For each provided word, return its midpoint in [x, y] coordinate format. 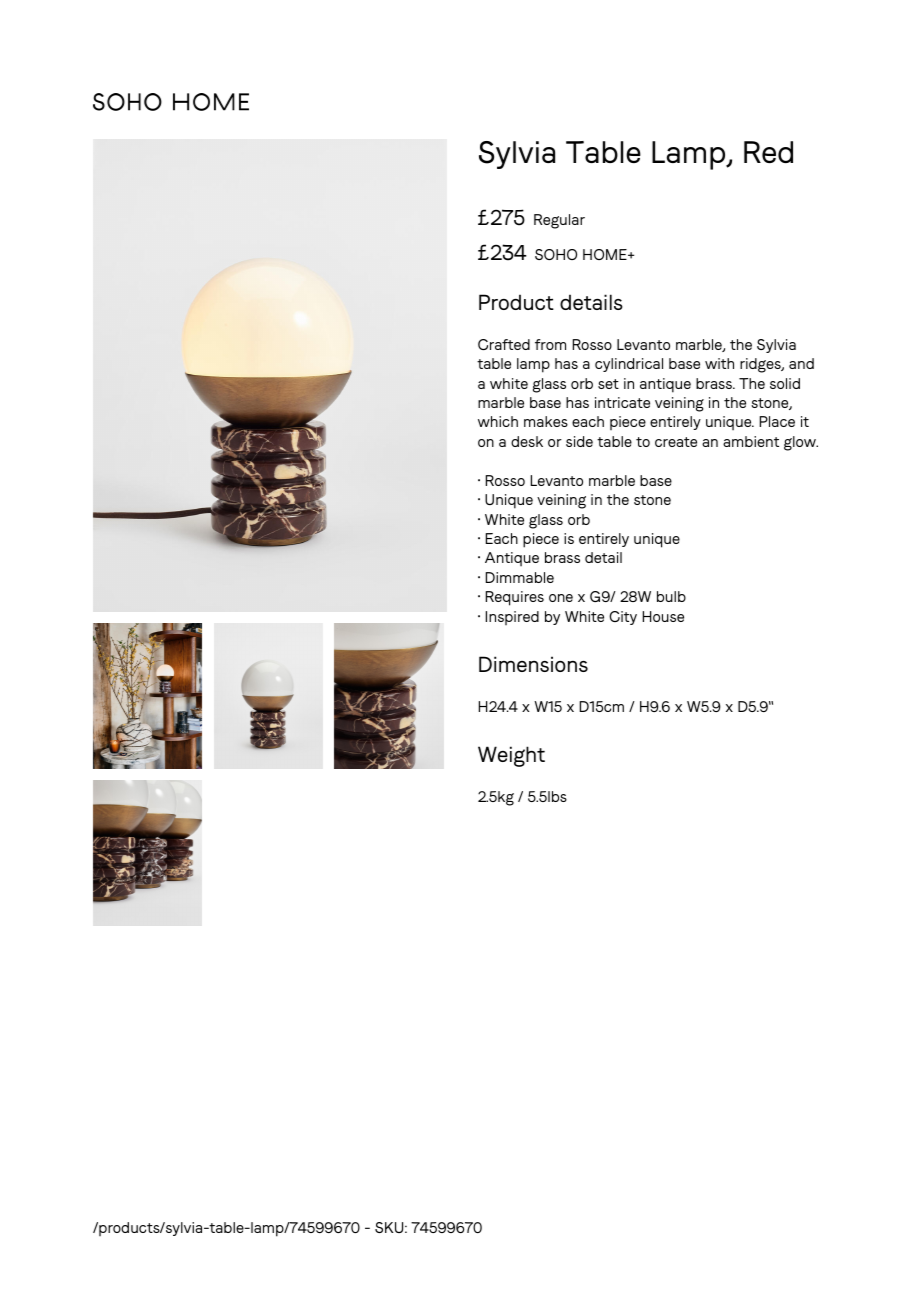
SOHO [556, 254]
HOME [606, 254]
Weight [511, 756]
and [801, 363]
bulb [671, 596]
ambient [751, 441]
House [663, 616]
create [676, 442]
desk [527, 441]
